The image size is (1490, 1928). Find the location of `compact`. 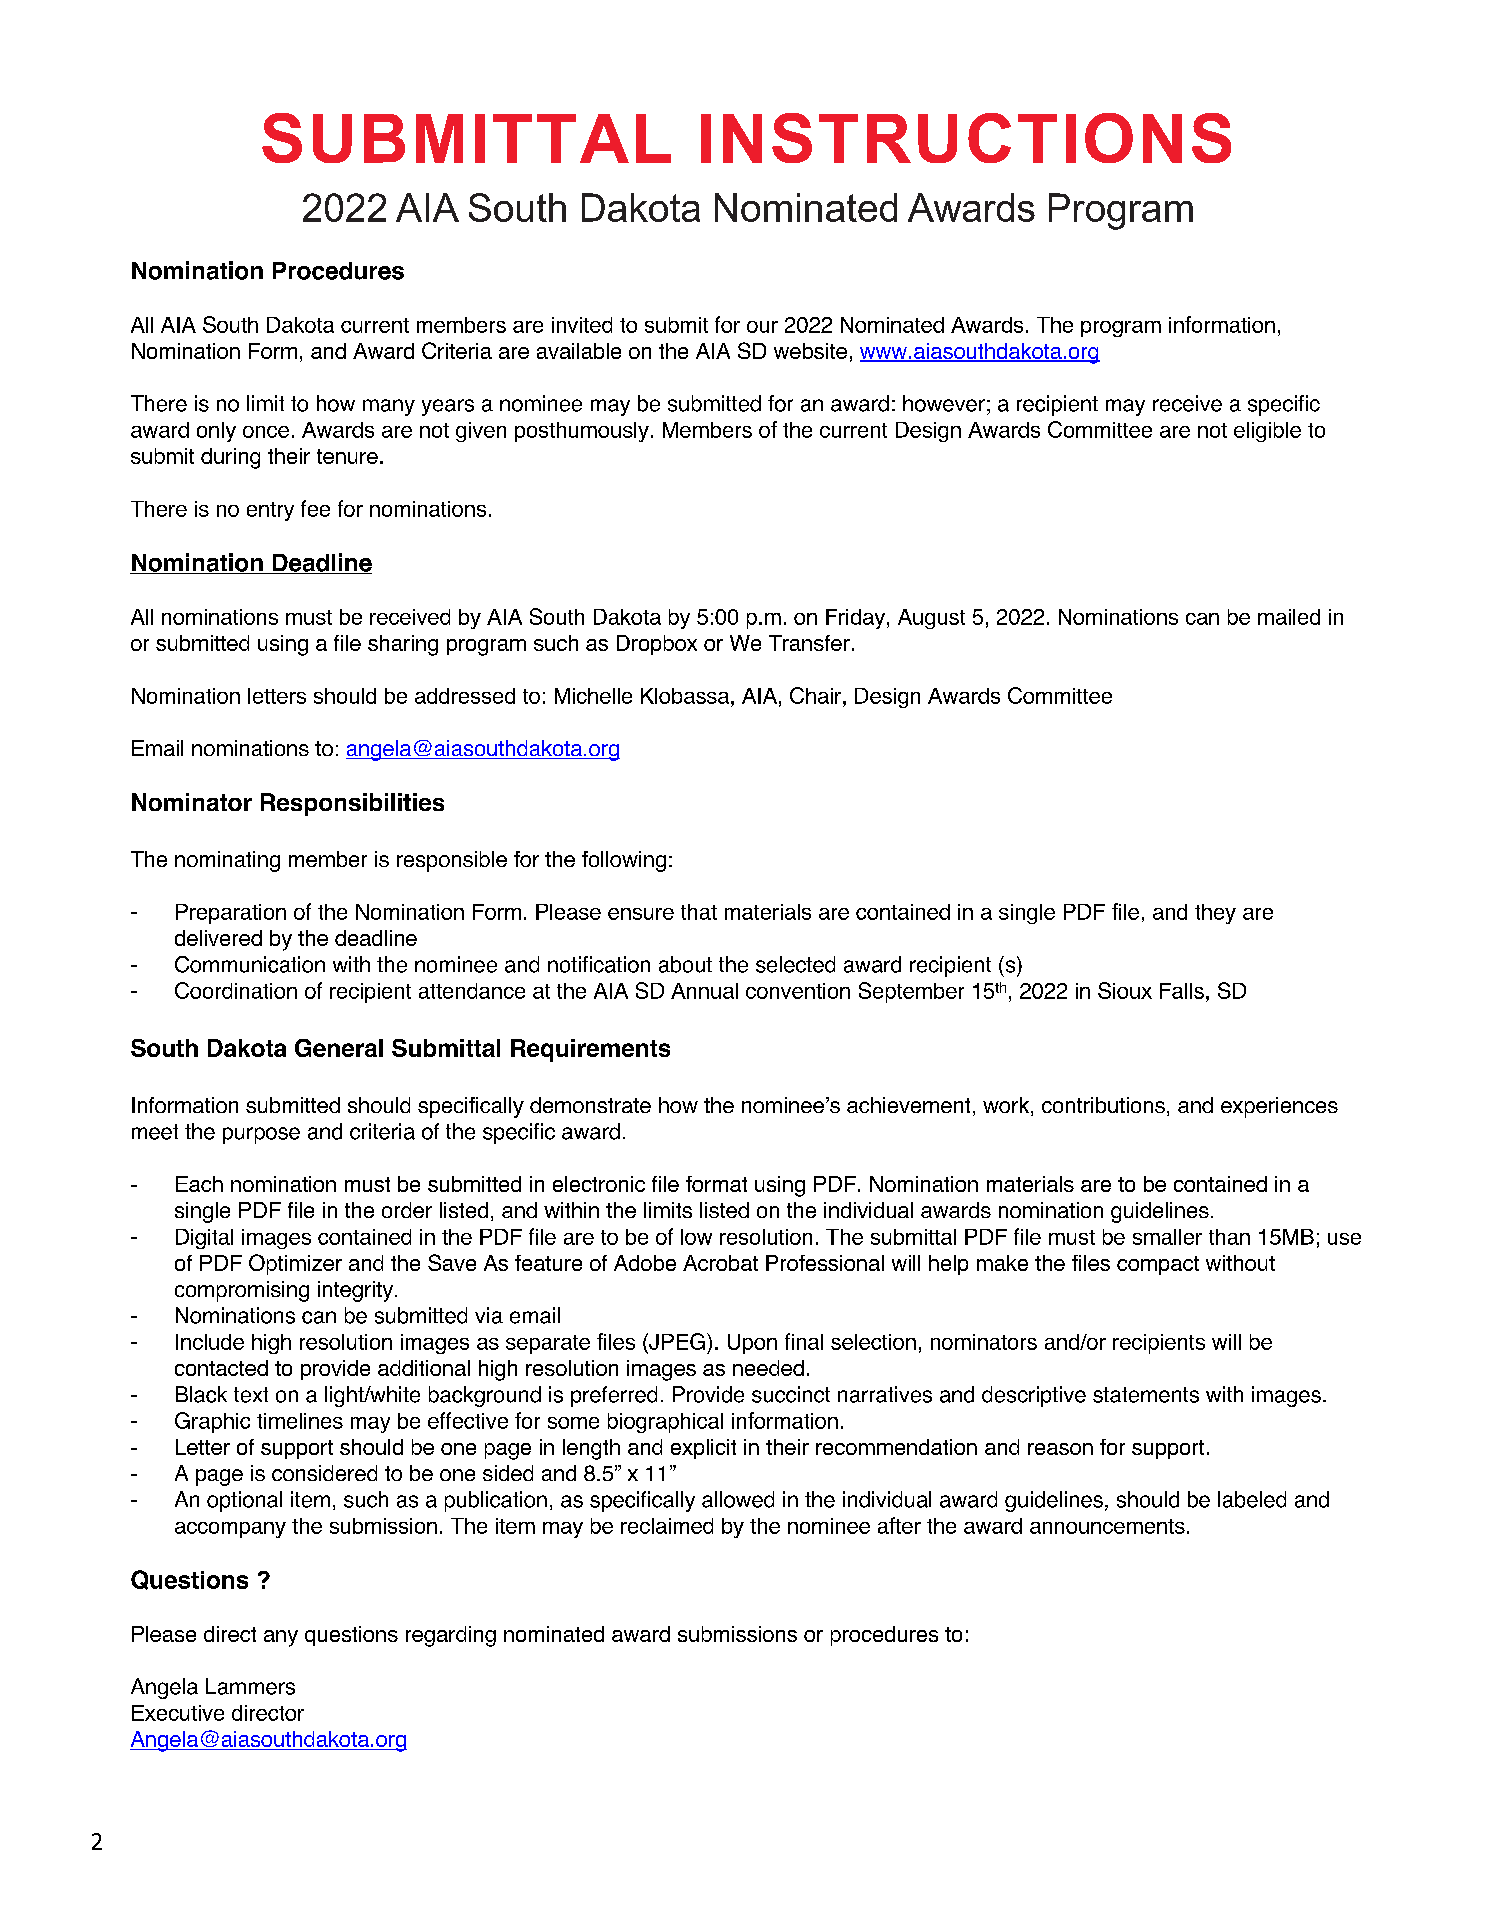

compact is located at coordinates (1158, 1265).
